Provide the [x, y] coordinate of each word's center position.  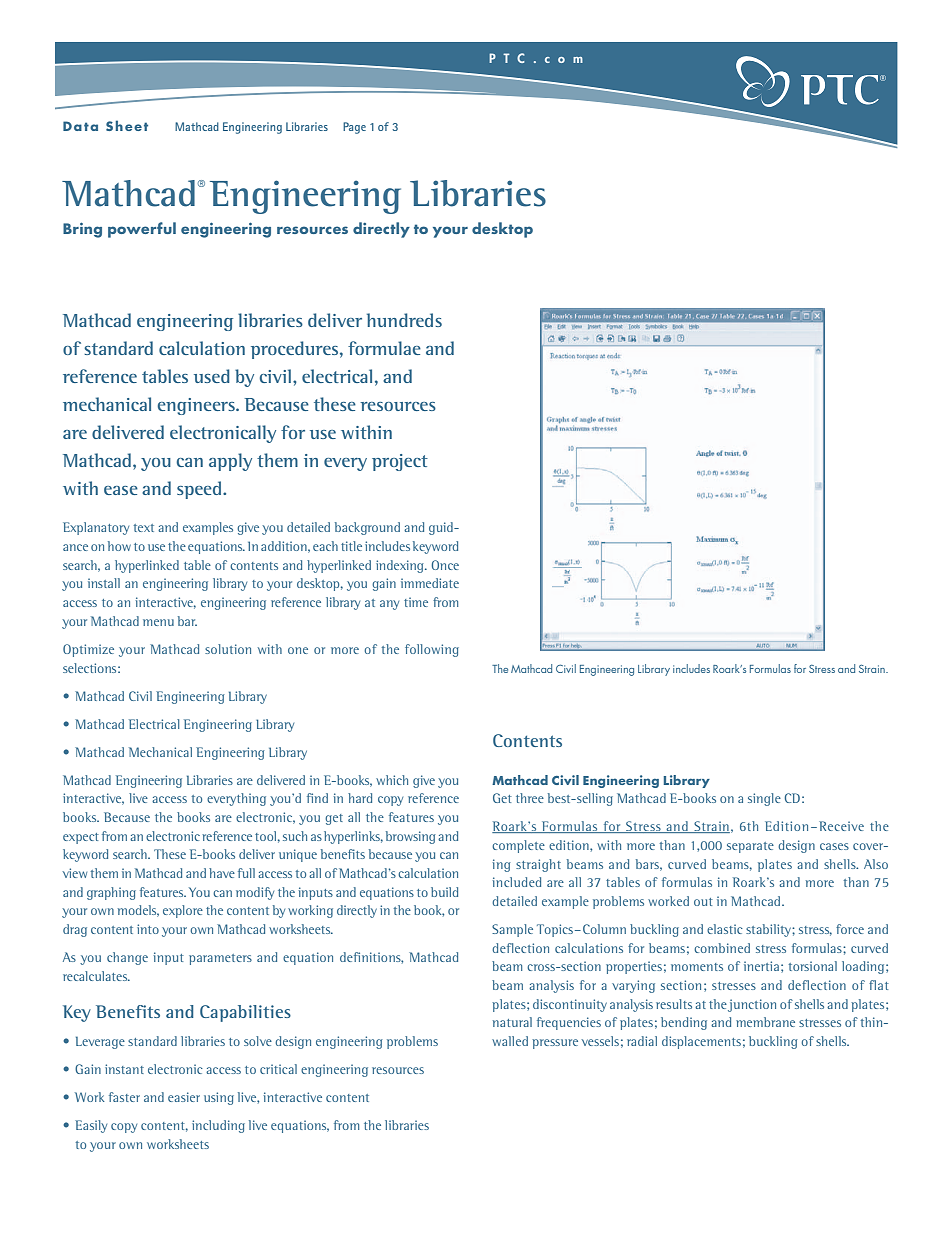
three [530, 798]
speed [200, 490]
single [764, 799]
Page [354, 128]
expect [81, 838]
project [400, 462]
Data [80, 126]
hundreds [404, 320]
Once [445, 565]
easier [184, 1097]
